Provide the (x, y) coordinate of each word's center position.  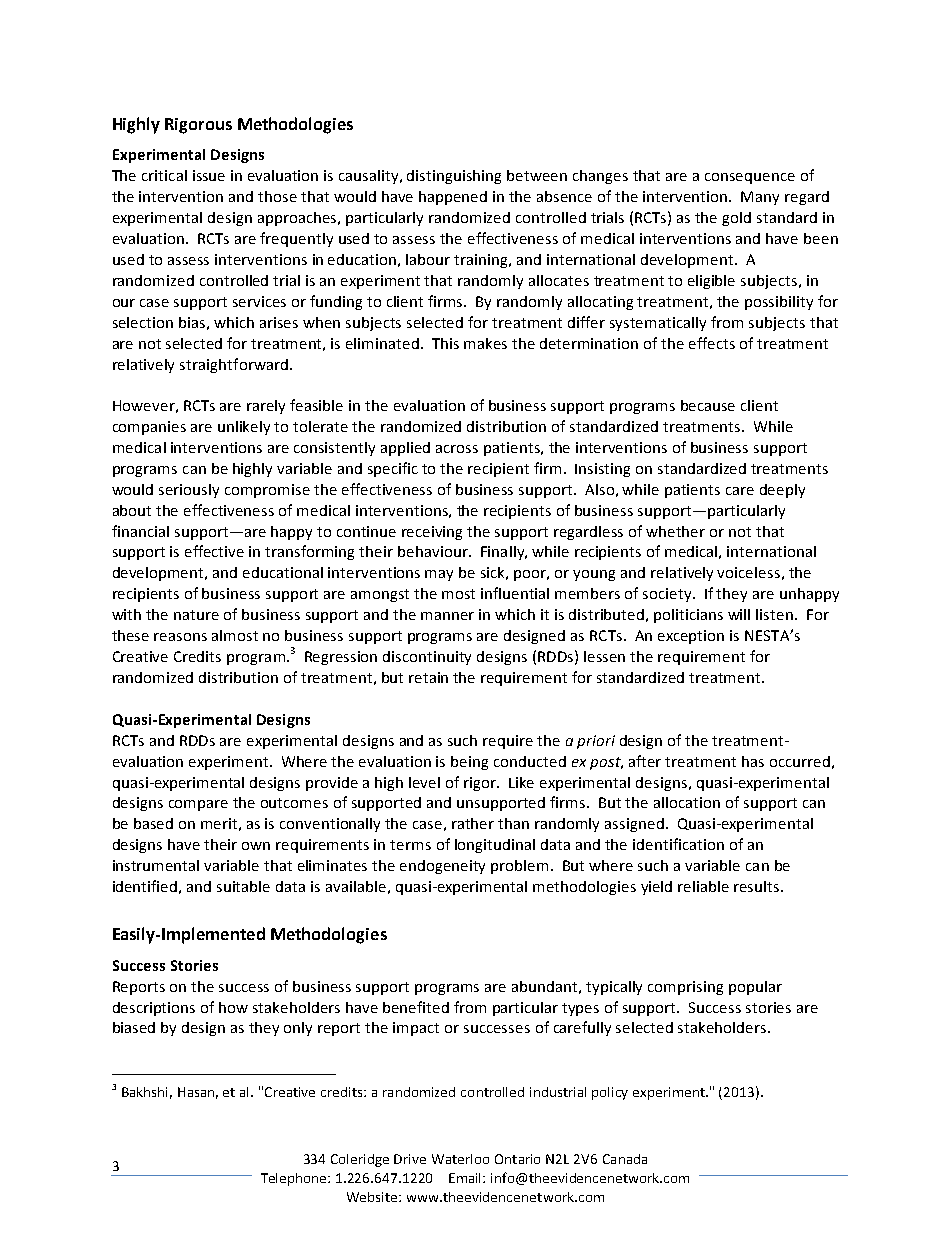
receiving (432, 533)
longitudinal (495, 846)
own (256, 846)
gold (736, 219)
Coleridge (360, 1160)
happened (453, 198)
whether (675, 531)
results (758, 886)
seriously (189, 491)
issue (209, 175)
